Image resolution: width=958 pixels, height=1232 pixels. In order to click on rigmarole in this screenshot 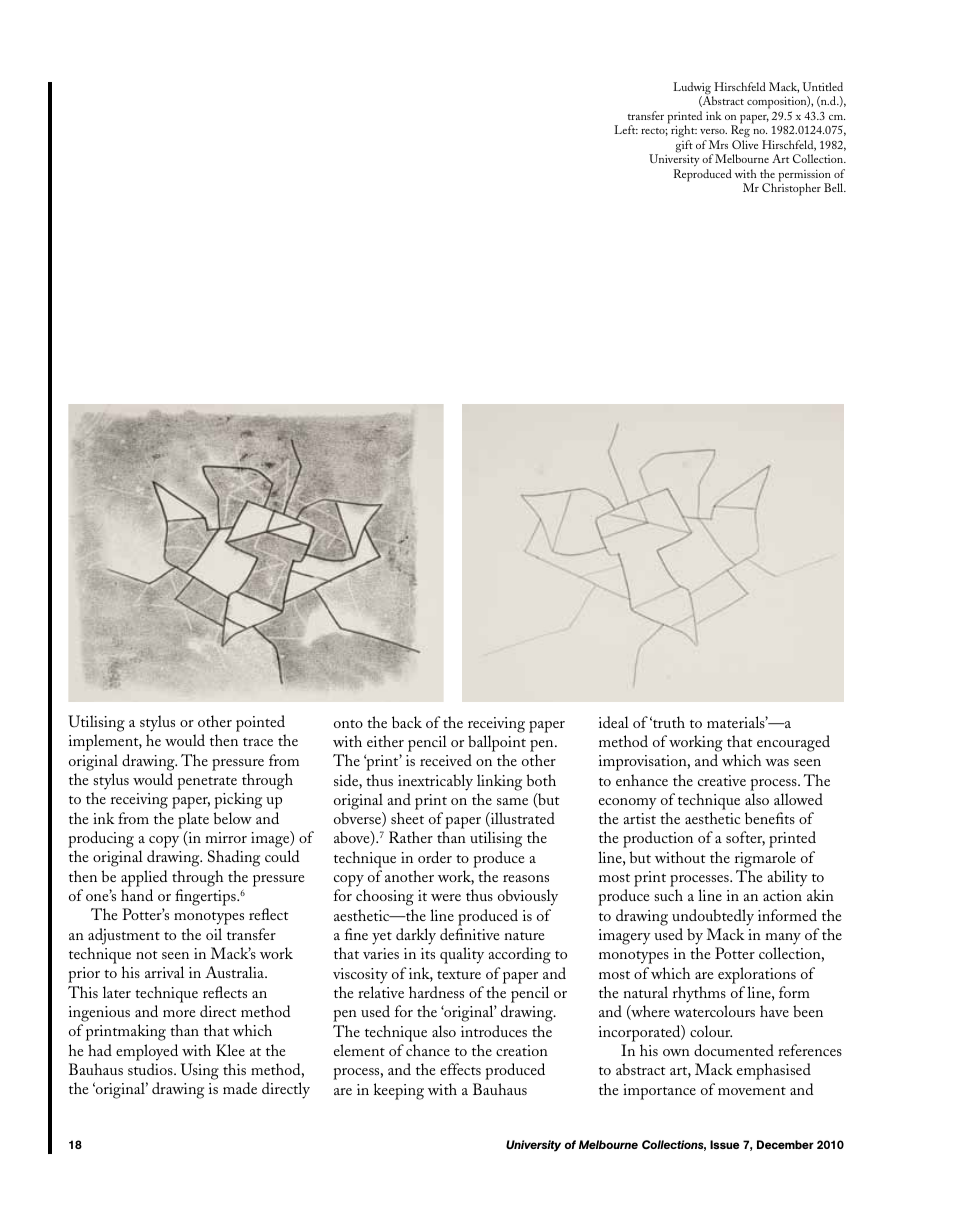, I will do `click(765, 859)`.
